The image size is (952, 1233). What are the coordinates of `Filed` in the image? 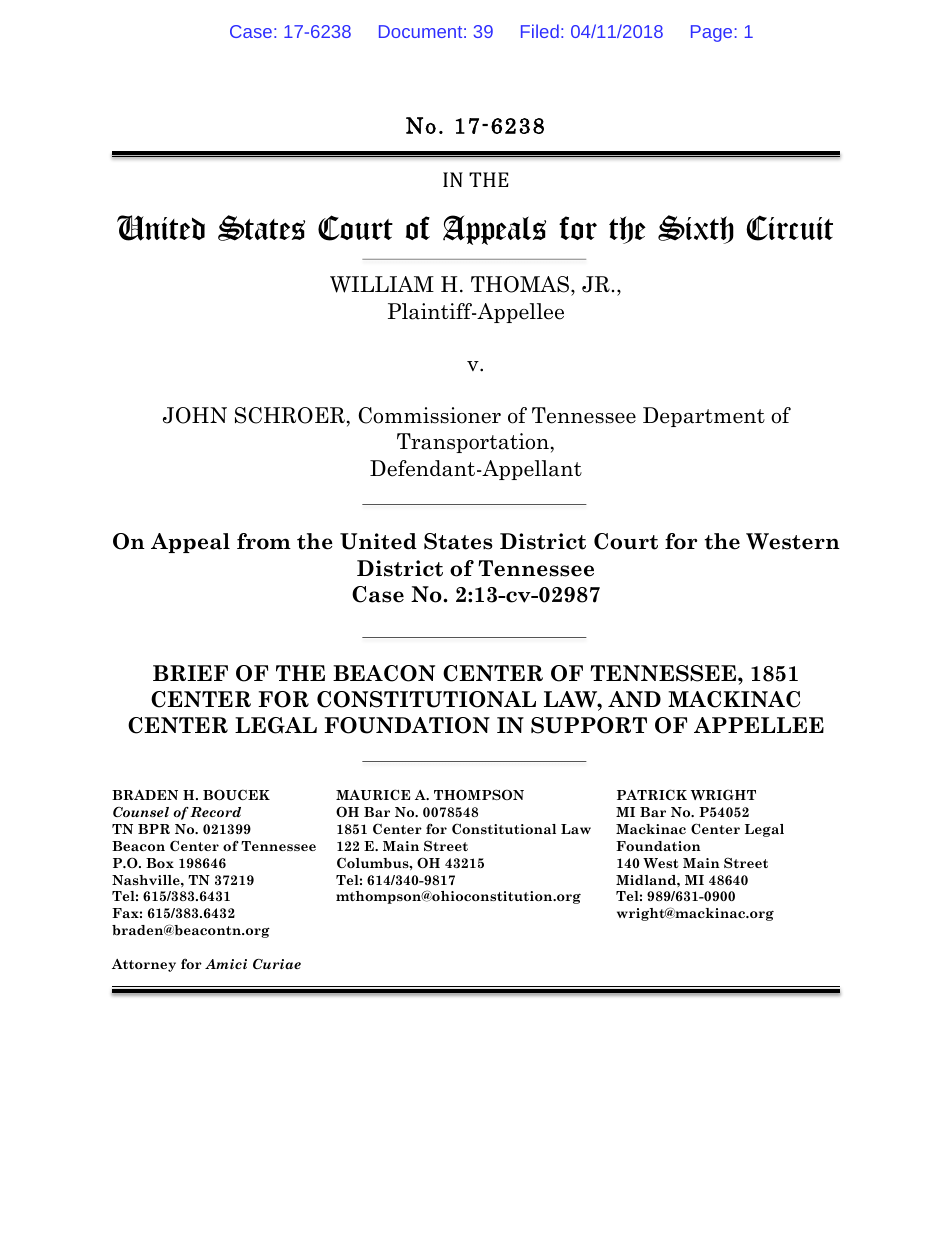 It's located at (540, 31).
